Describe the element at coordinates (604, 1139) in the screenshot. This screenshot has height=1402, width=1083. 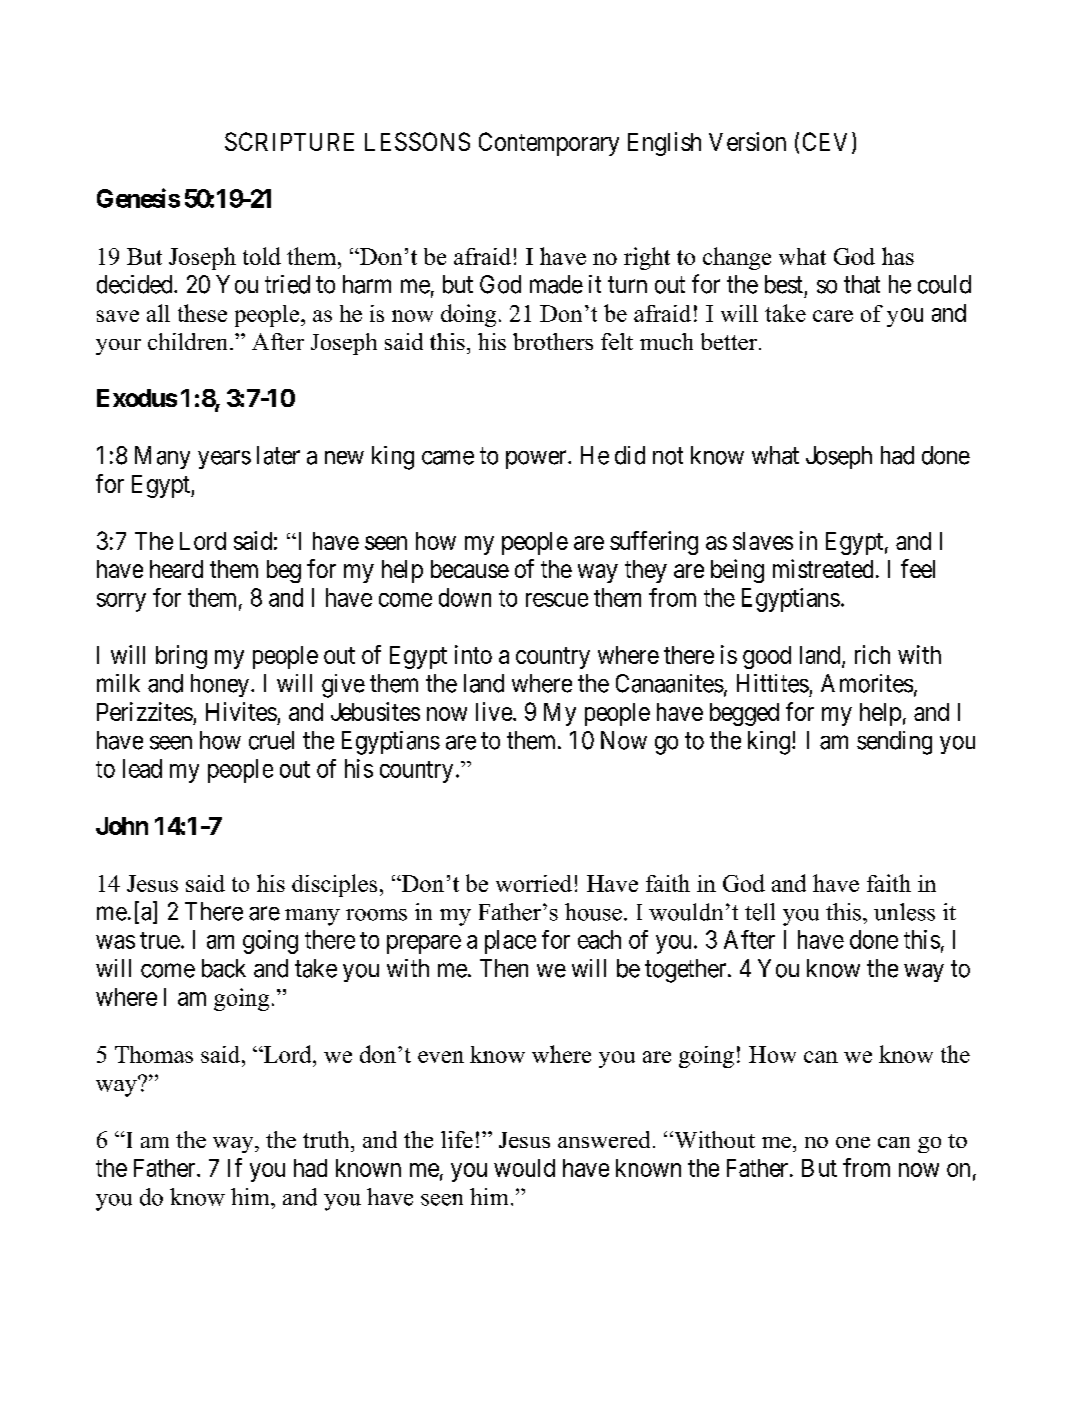
I see `answered` at that location.
